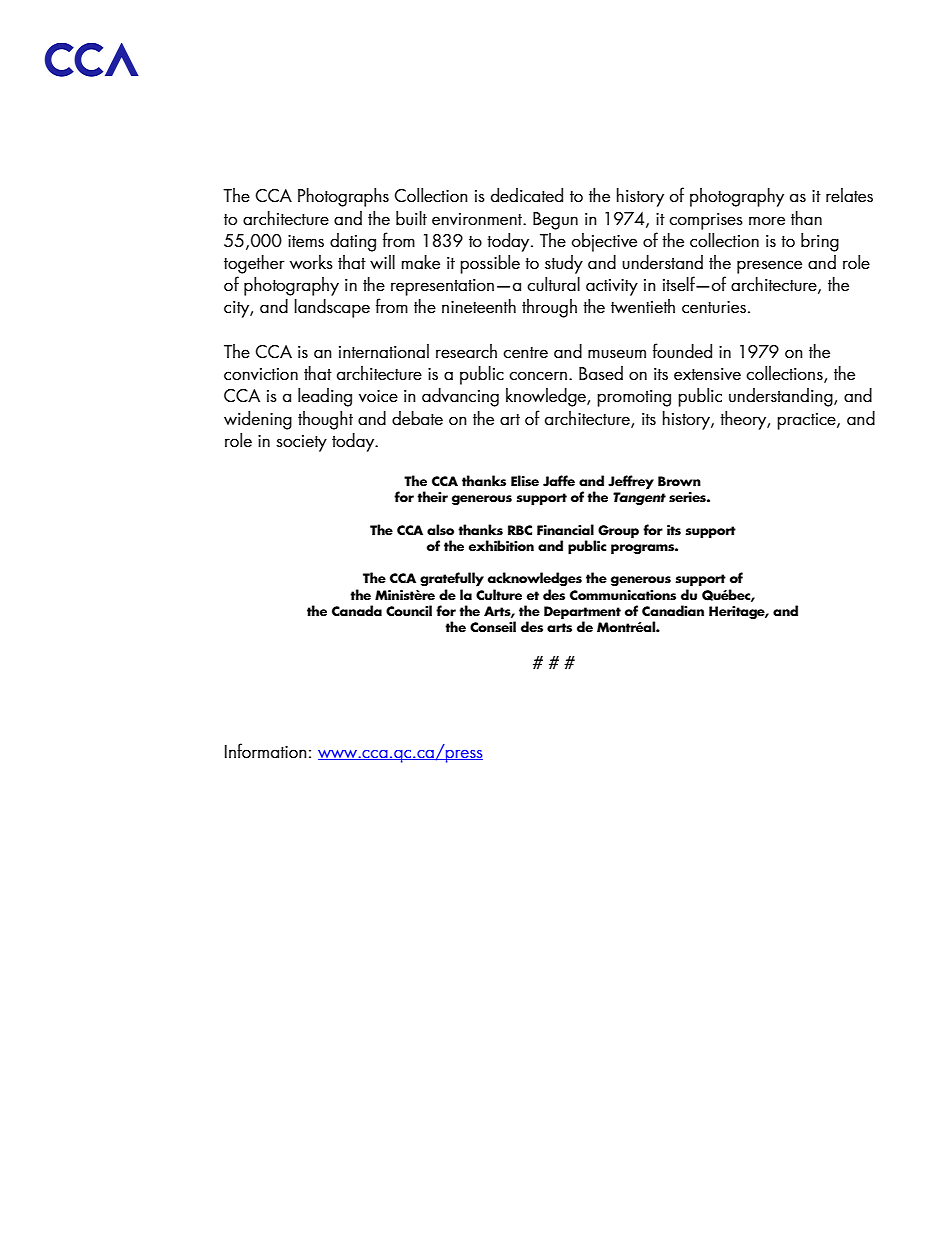  What do you see at coordinates (555, 221) in the screenshot?
I see `Begun` at bounding box center [555, 221].
